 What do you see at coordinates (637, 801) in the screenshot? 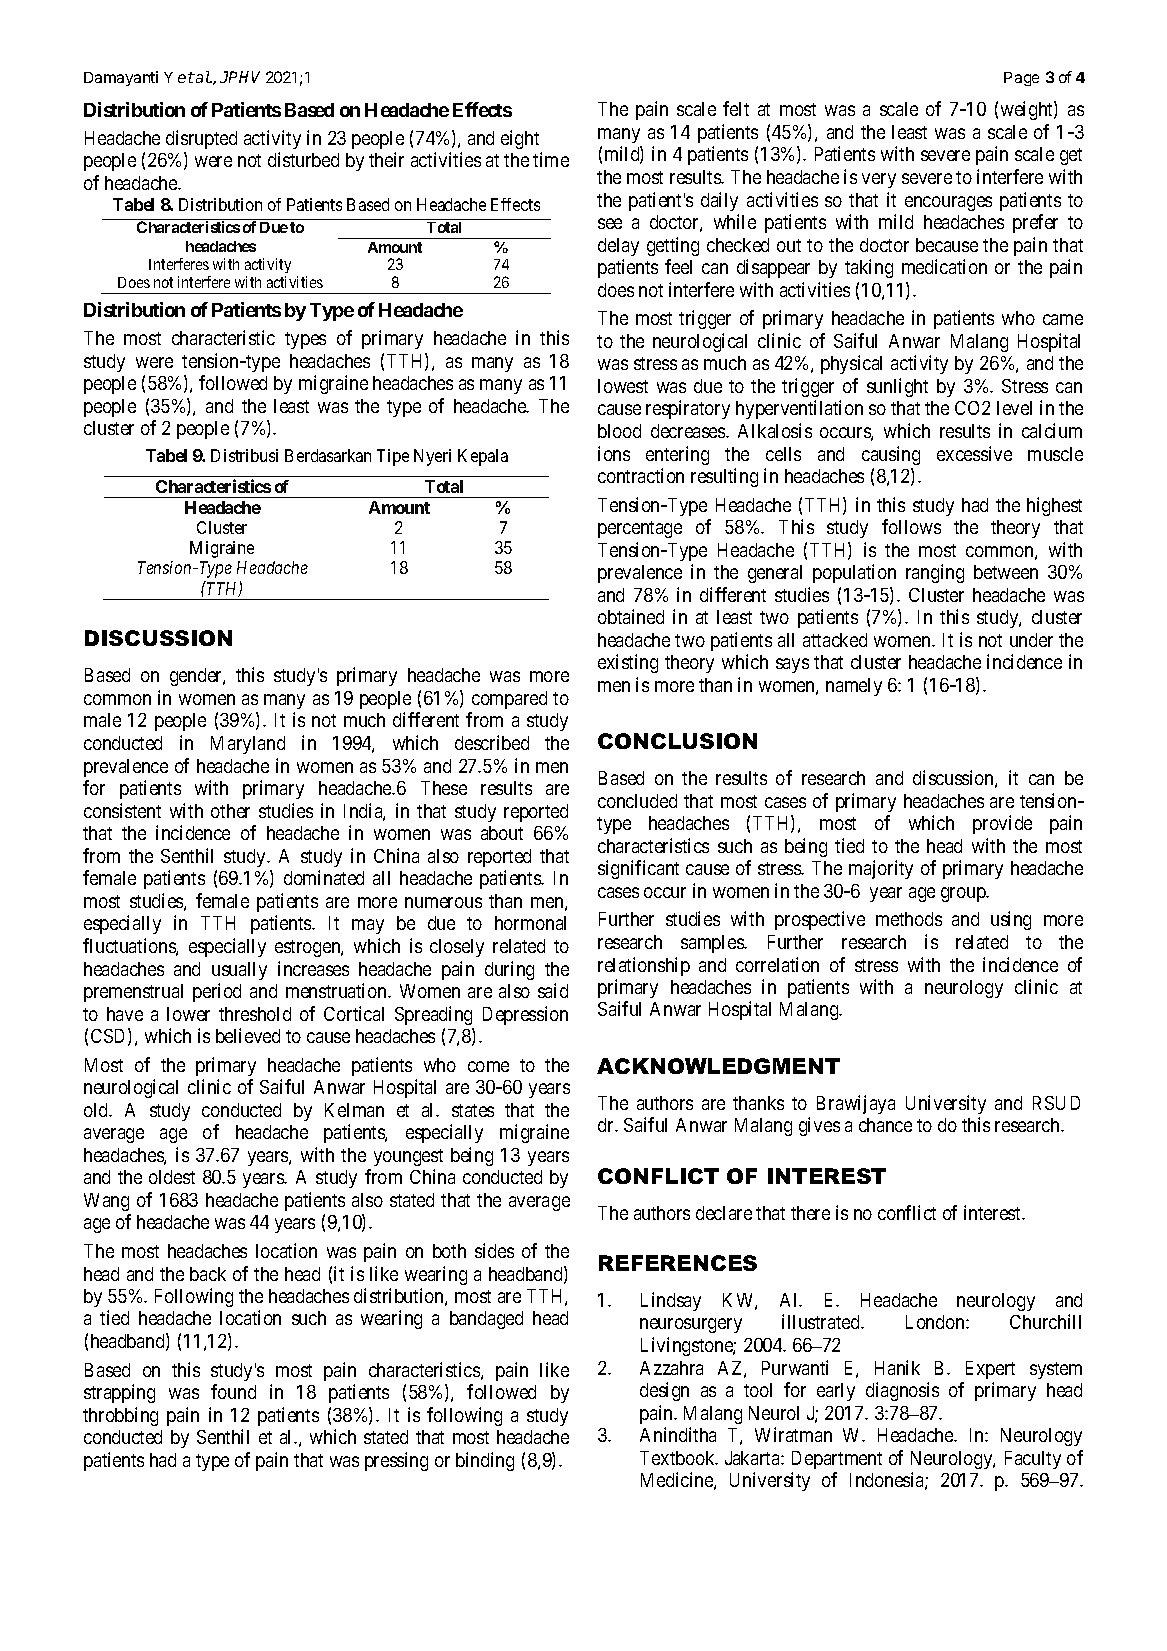
I see `concluded` at bounding box center [637, 801].
